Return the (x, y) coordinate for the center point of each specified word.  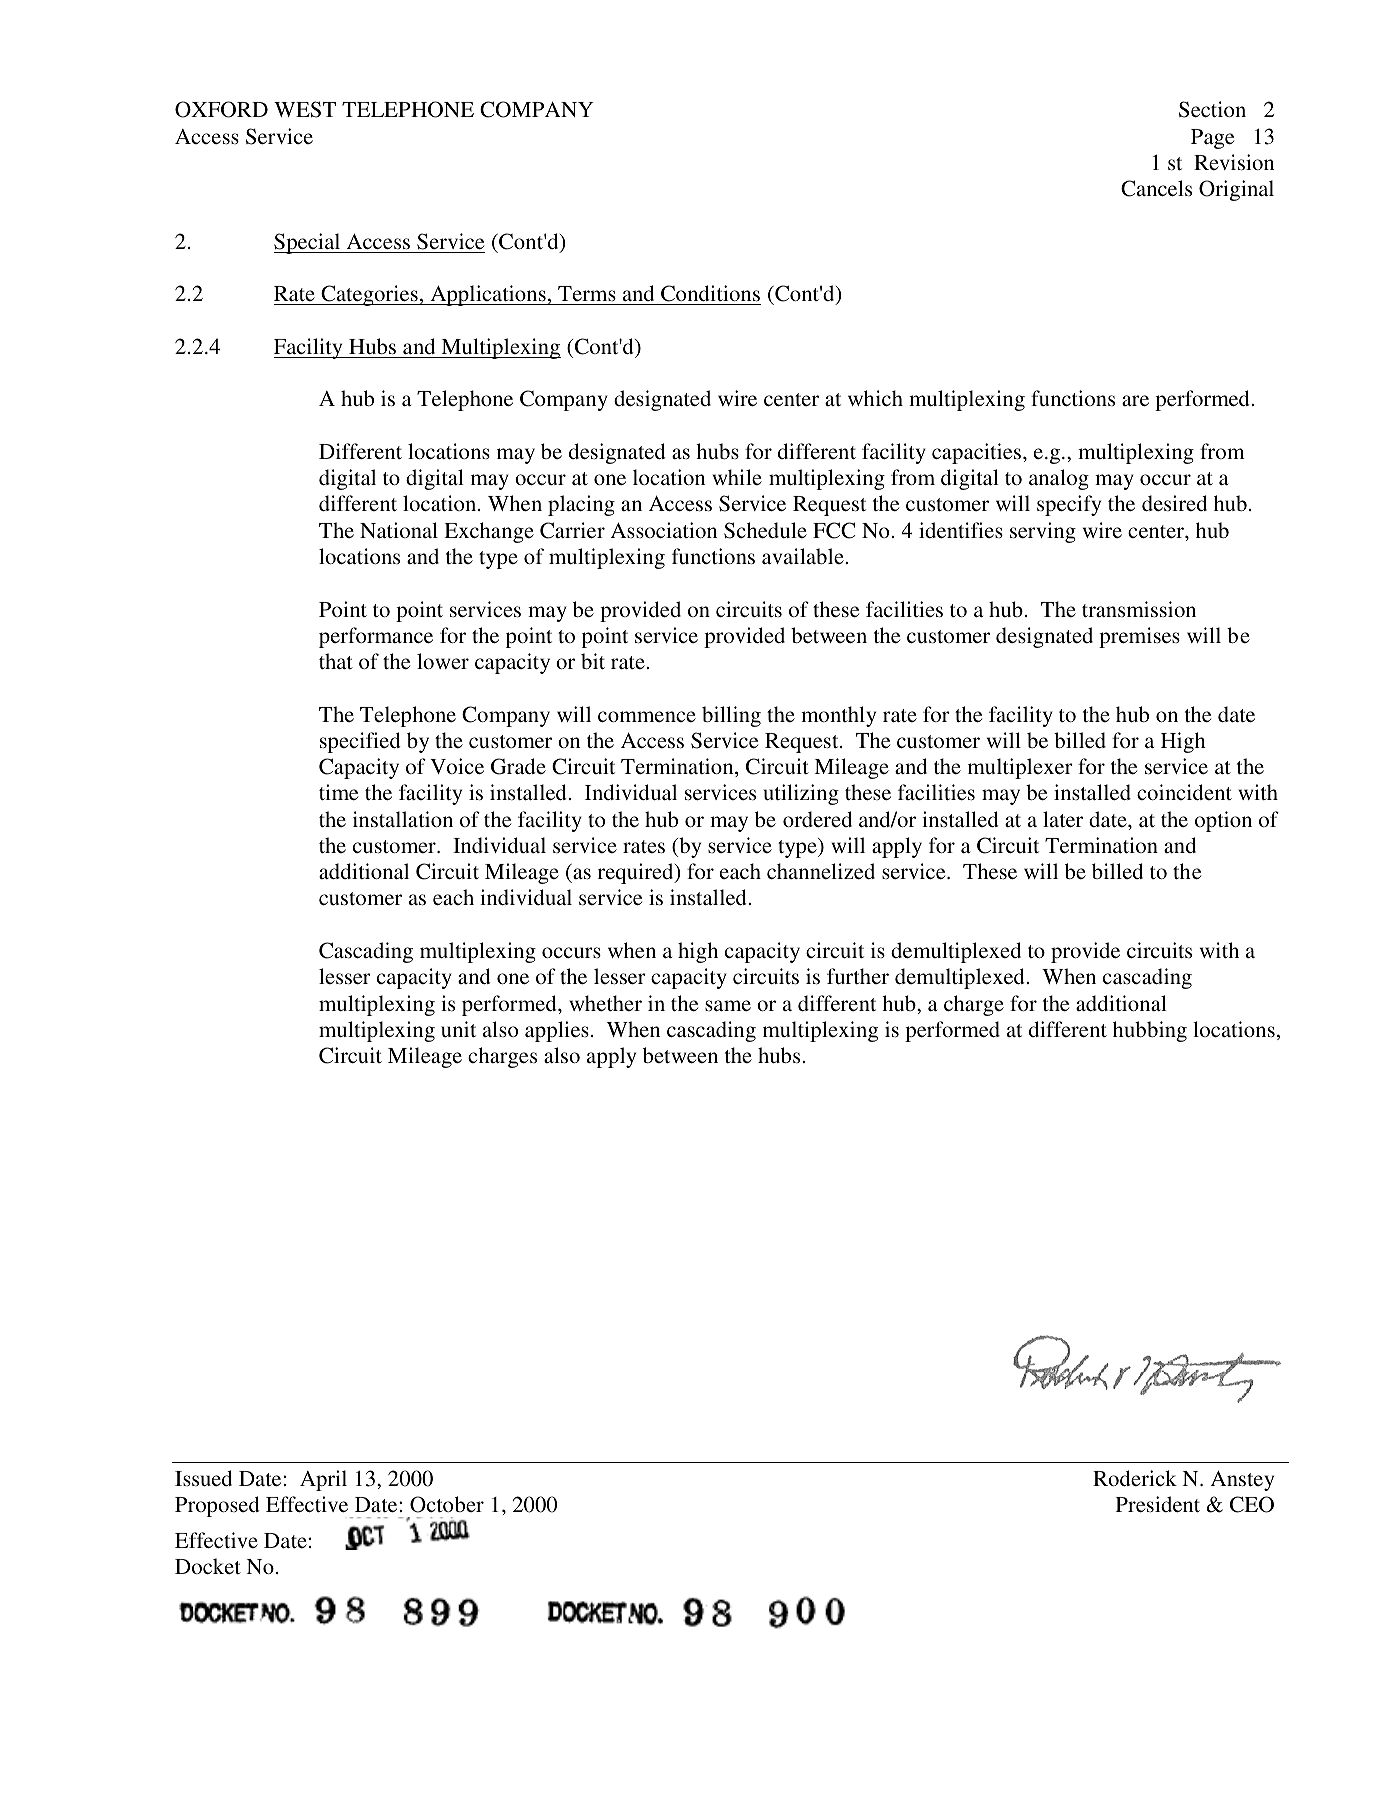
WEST (305, 109)
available (804, 556)
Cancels (1156, 188)
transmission (1139, 609)
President (1158, 1504)
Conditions (710, 295)
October (447, 1504)
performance (376, 637)
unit (458, 1029)
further (858, 976)
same (728, 1005)
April (323, 1480)
